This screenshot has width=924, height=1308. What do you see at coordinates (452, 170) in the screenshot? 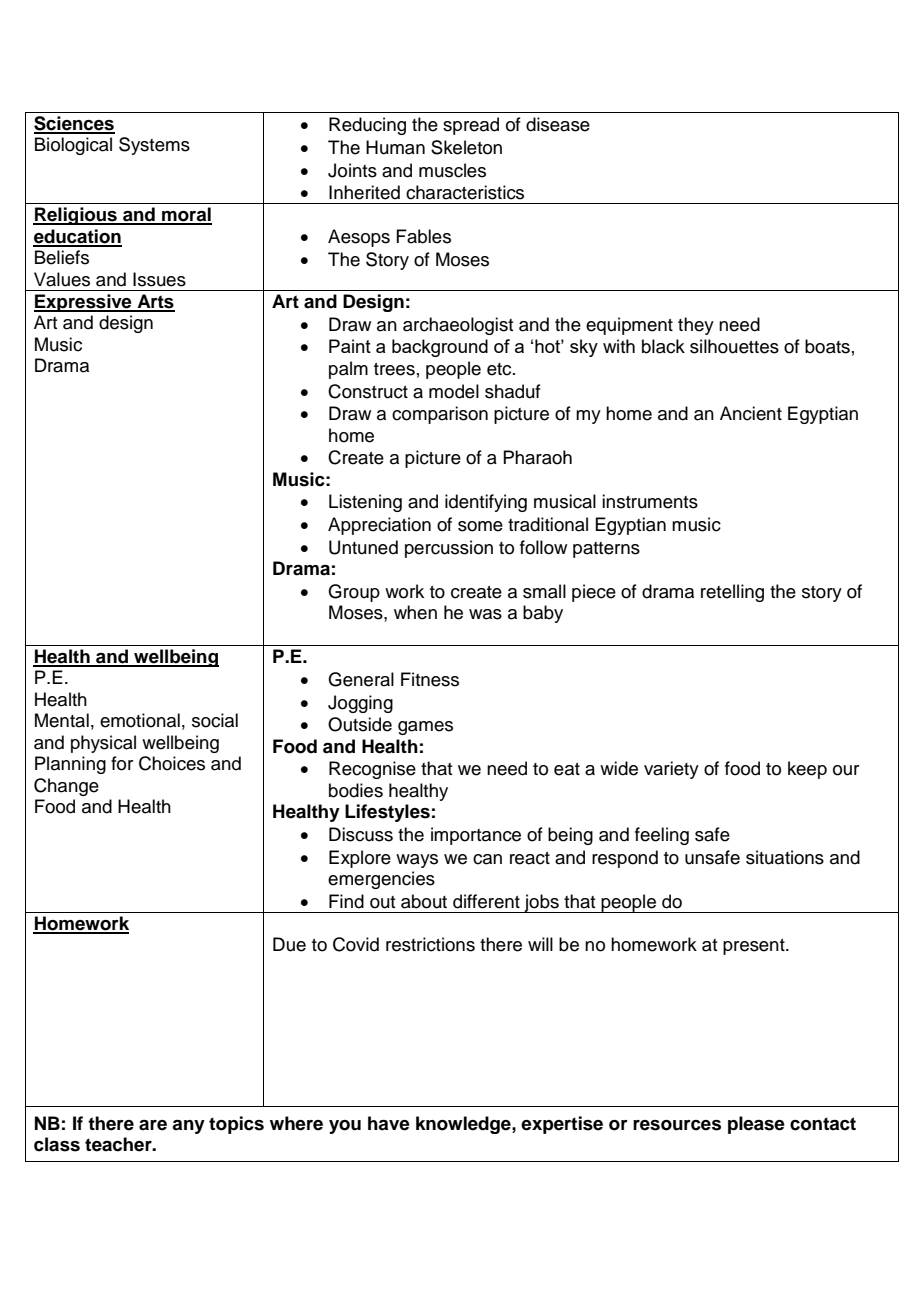
I see `muscles` at bounding box center [452, 170].
